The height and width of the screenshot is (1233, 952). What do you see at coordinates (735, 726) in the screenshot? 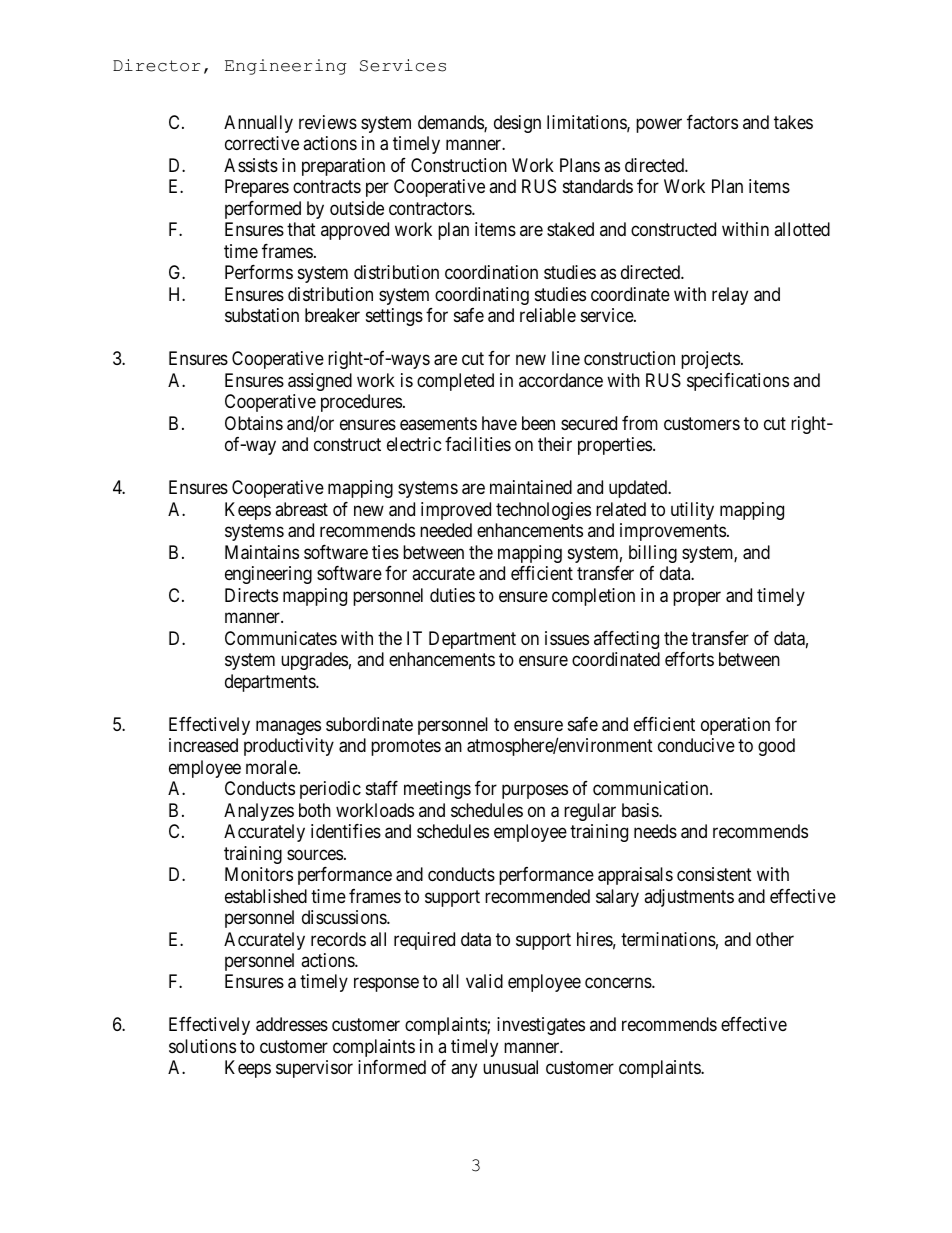
I see `operation` at bounding box center [735, 726].
